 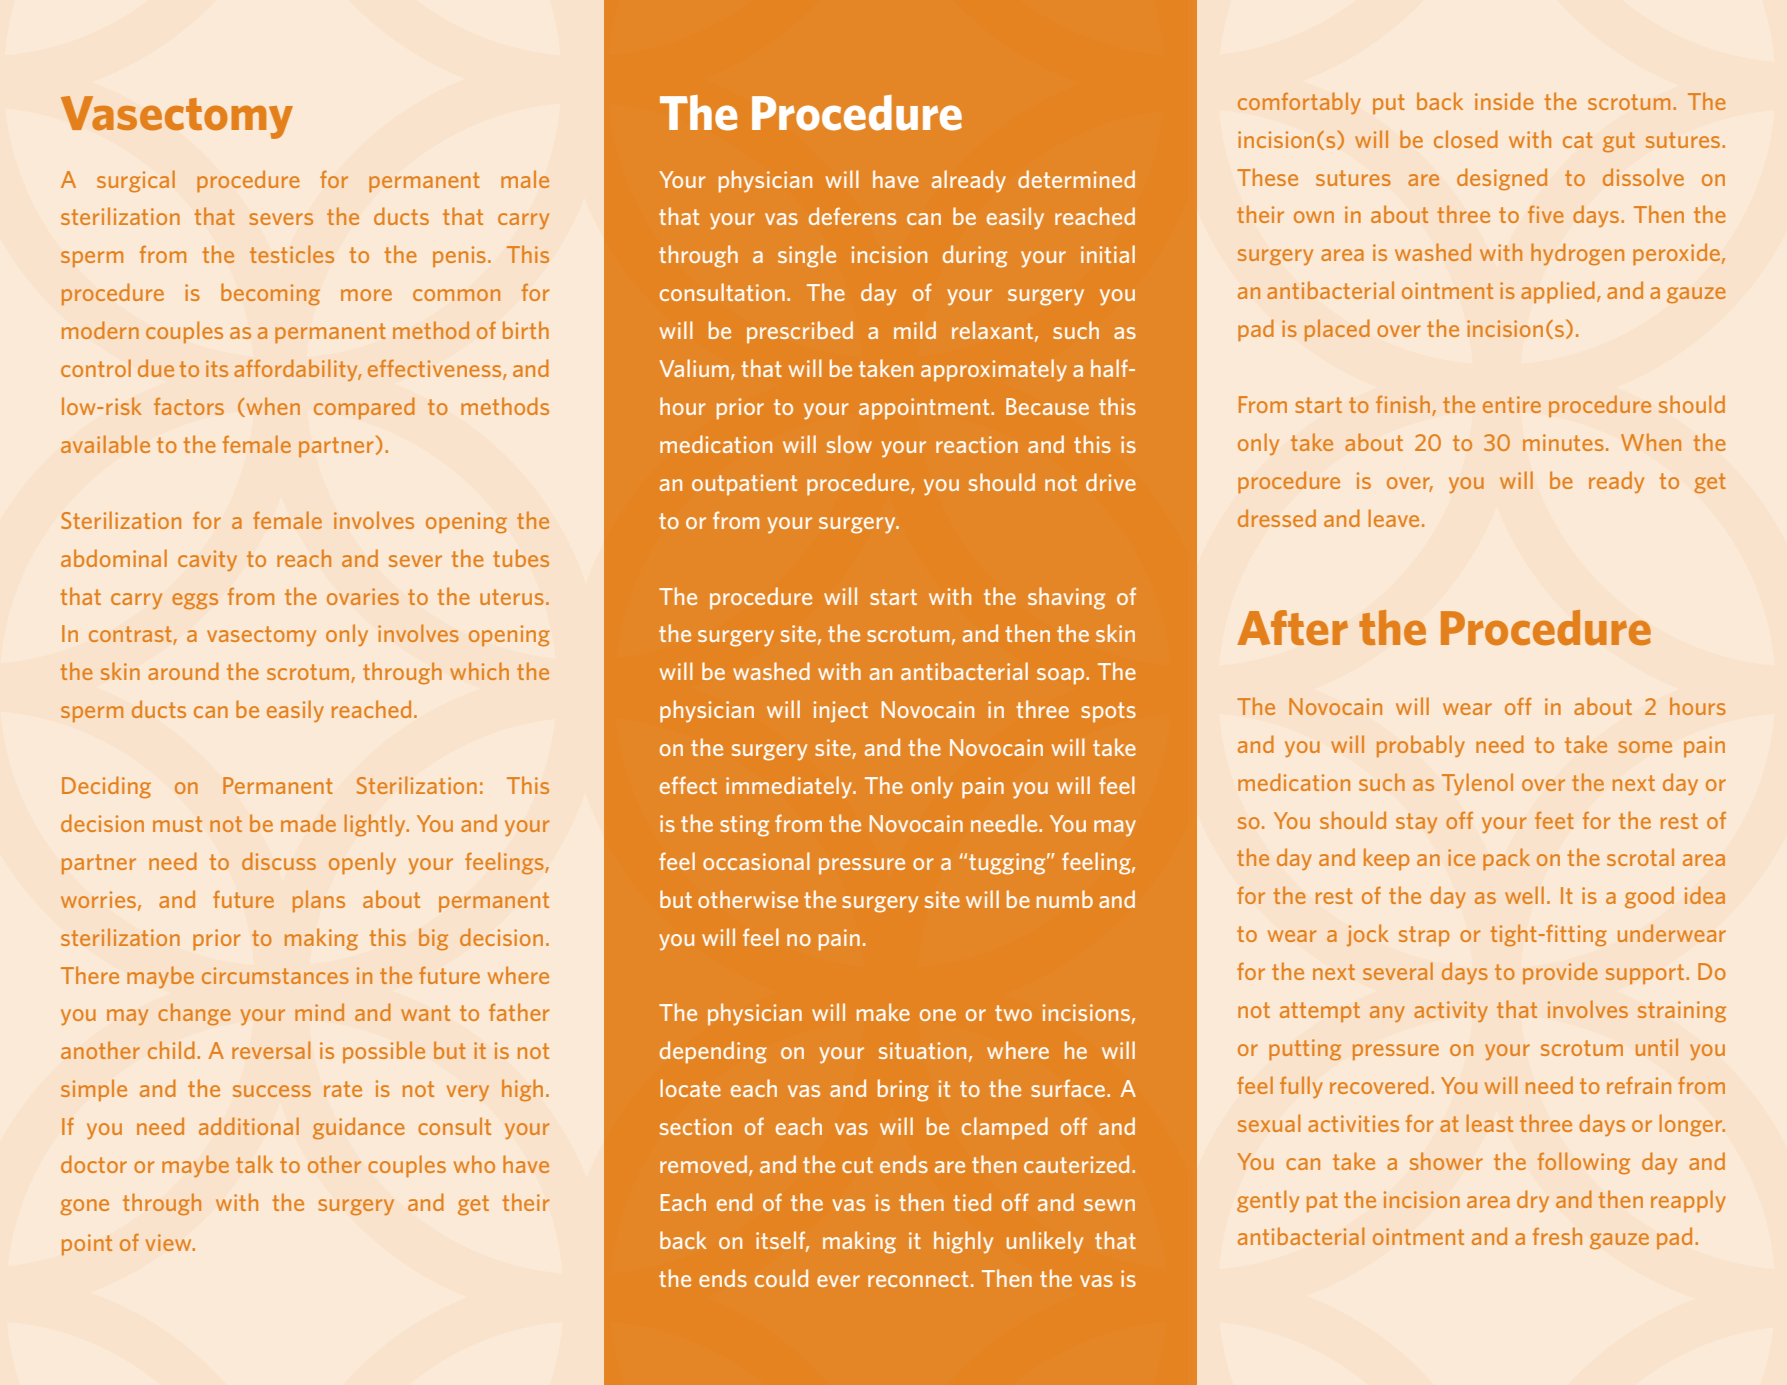 What do you see at coordinates (207, 560) in the page?
I see `cavity` at bounding box center [207, 560].
